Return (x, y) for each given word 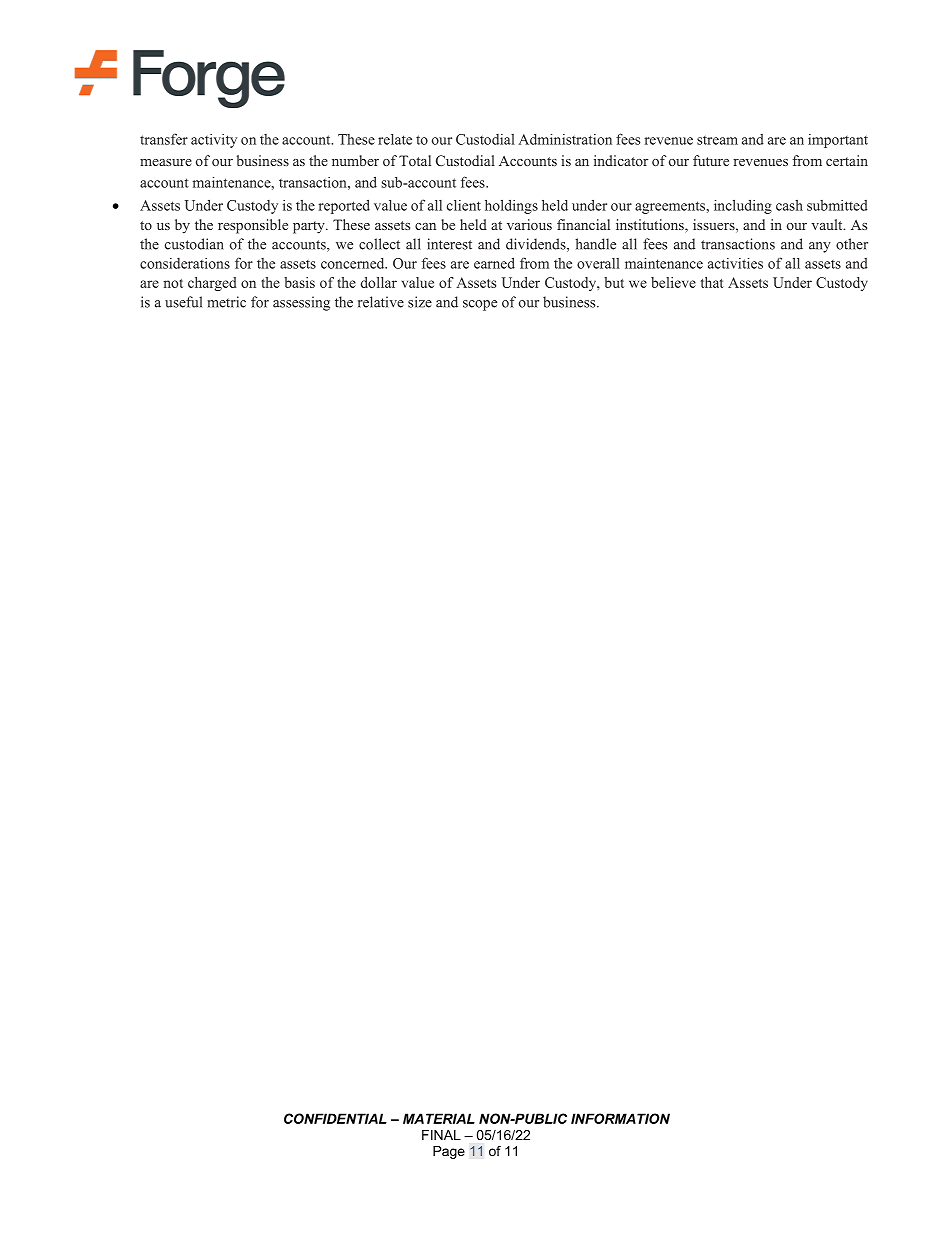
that (712, 282)
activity (214, 141)
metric (226, 302)
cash (789, 205)
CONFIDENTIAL (335, 1118)
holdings (511, 206)
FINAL (441, 1135)
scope (480, 305)
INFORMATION (620, 1118)
